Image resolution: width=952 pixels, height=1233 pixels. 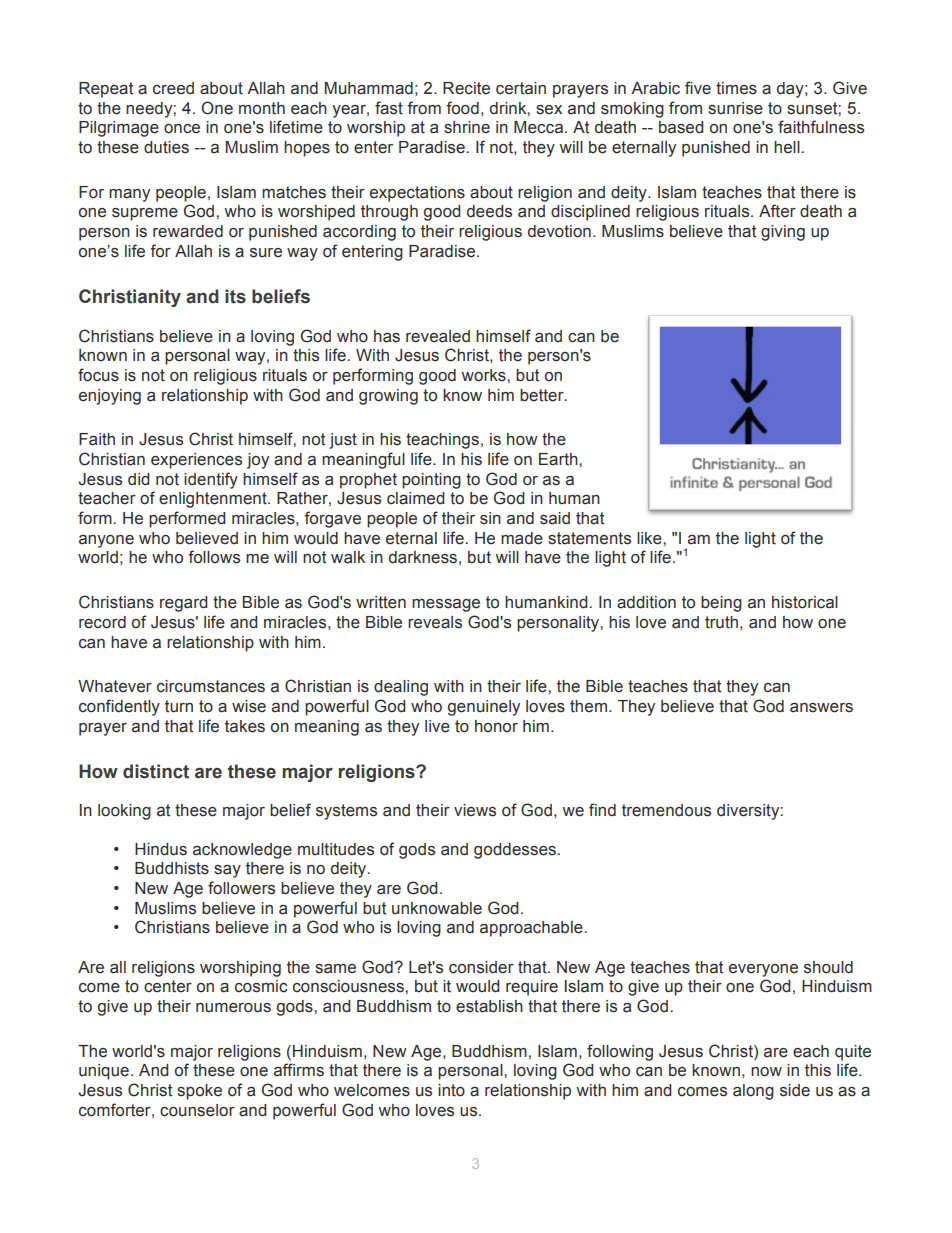 I want to click on sunrise, so click(x=735, y=108).
